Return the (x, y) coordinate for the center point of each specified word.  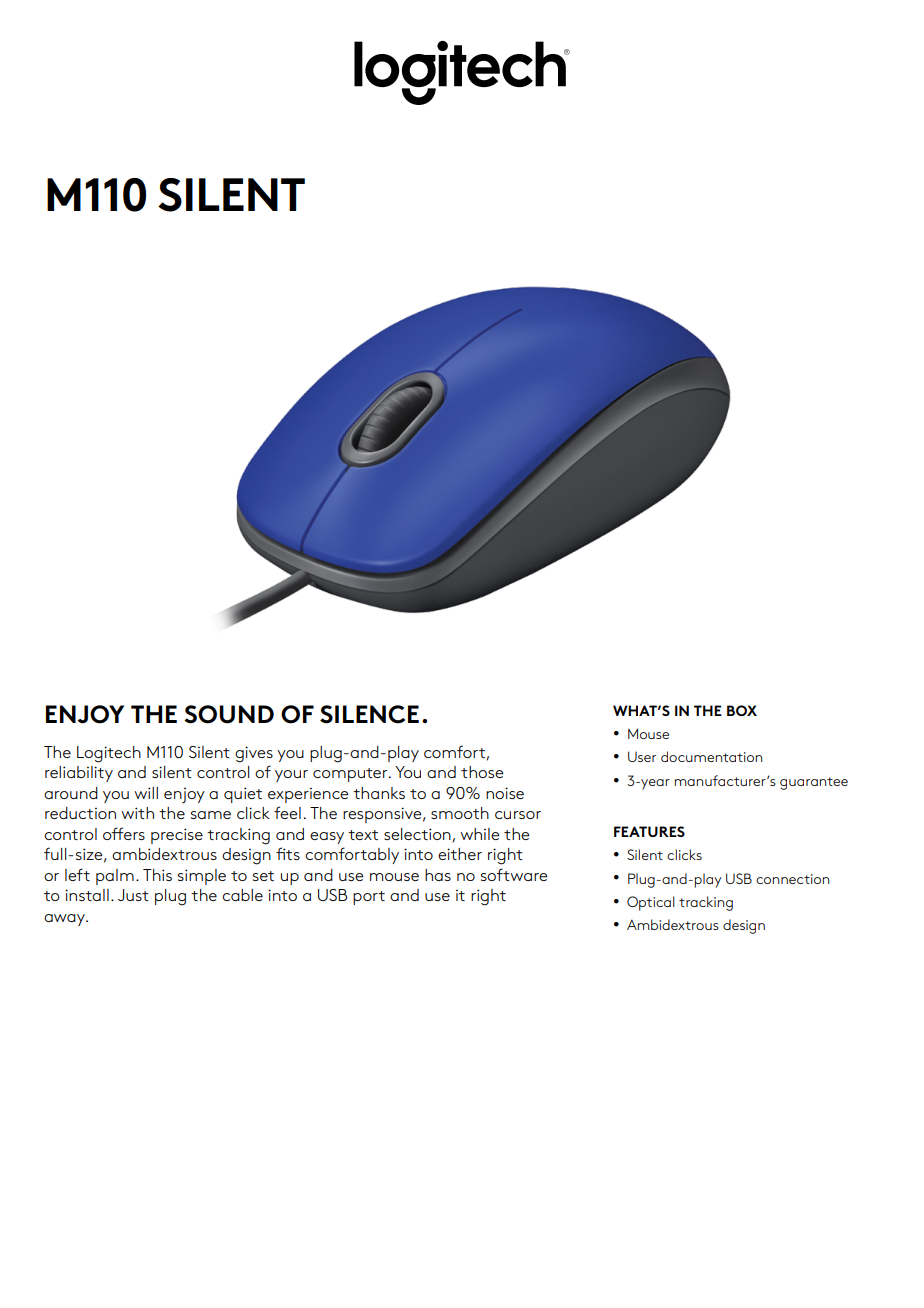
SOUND (229, 714)
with (137, 813)
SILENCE (369, 714)
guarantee (814, 783)
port (369, 898)
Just (133, 895)
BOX (742, 710)
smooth (460, 813)
